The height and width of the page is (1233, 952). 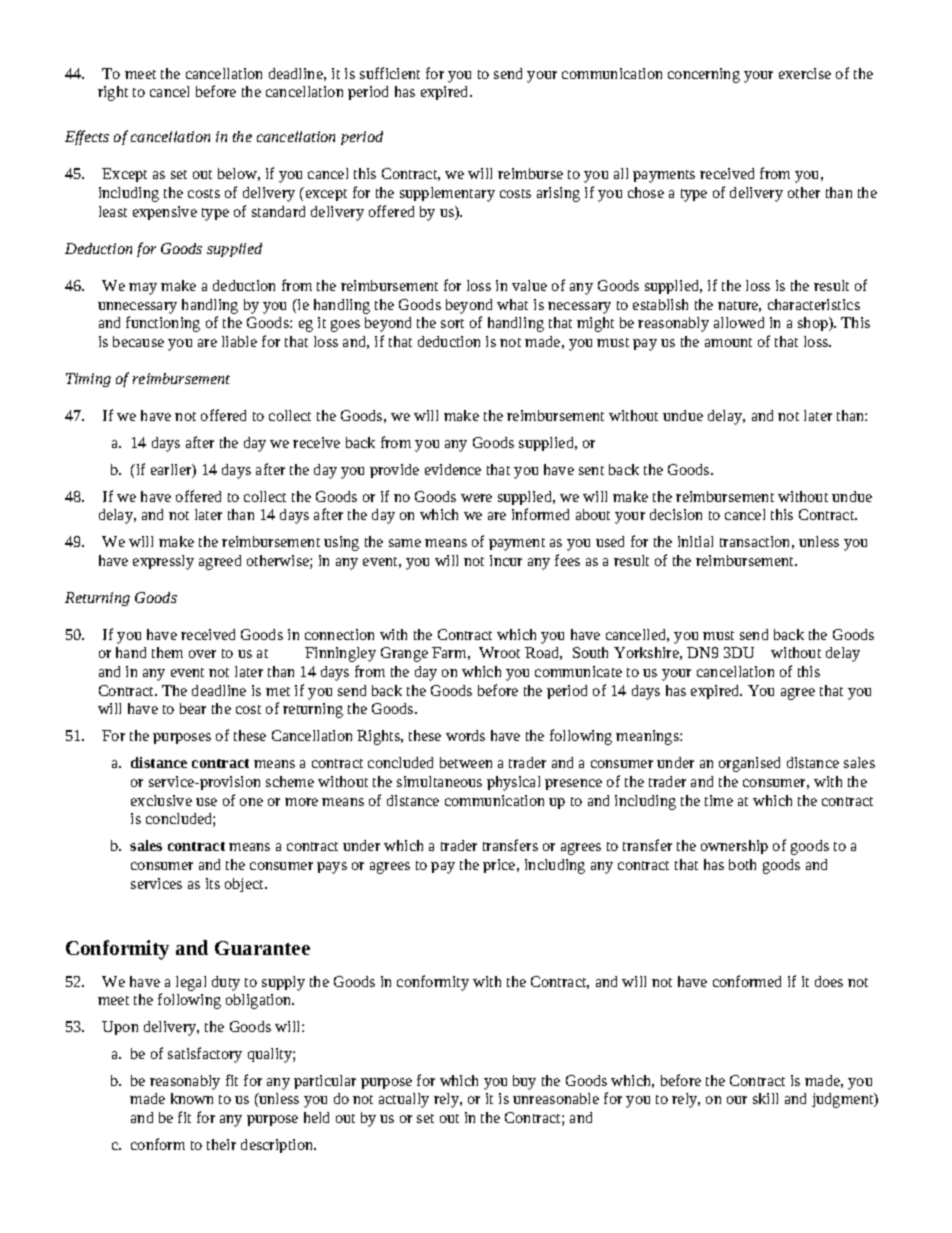 I want to click on Effects, so click(x=87, y=137).
